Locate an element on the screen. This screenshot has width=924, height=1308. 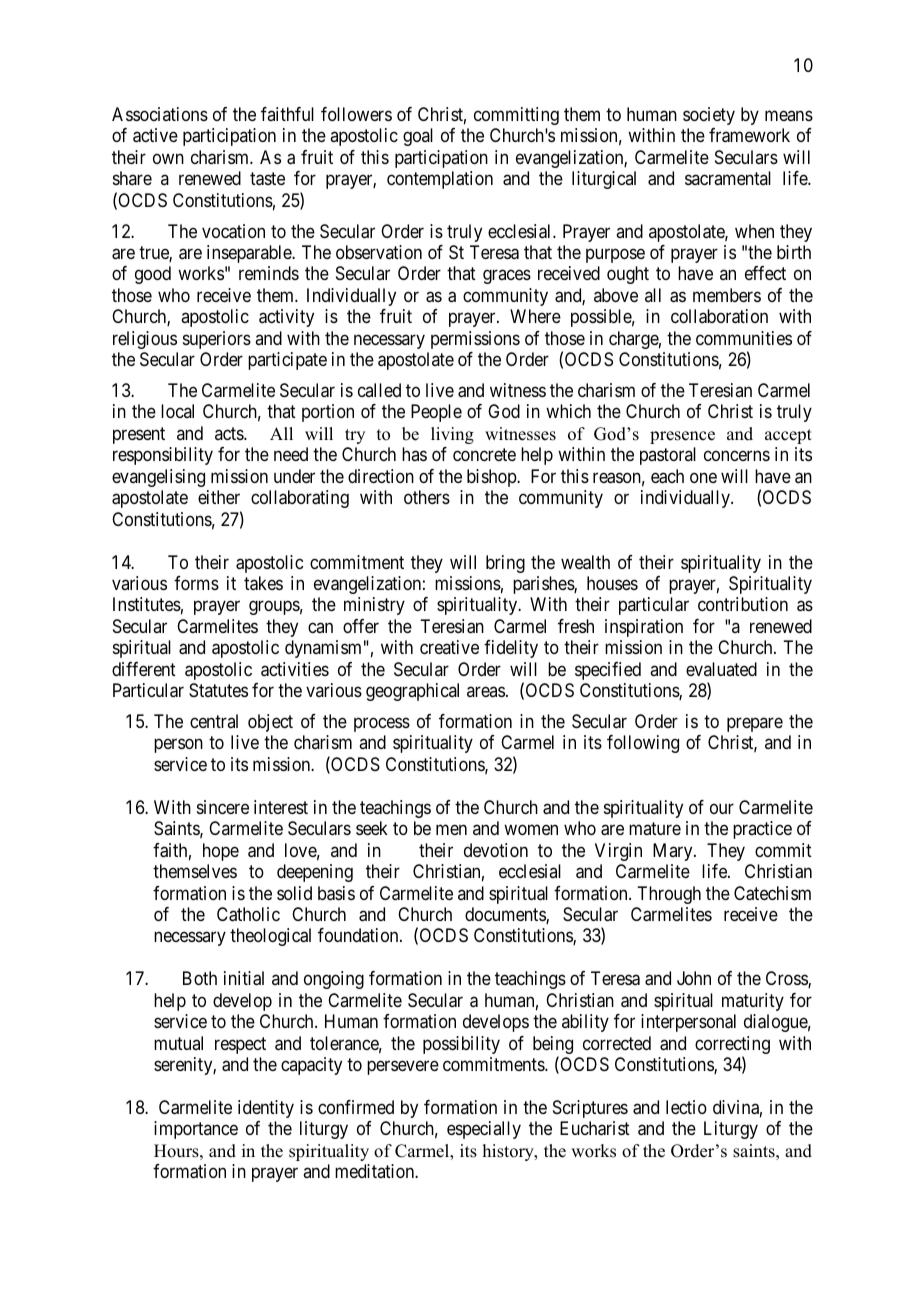
especially is located at coordinates (484, 1130).
